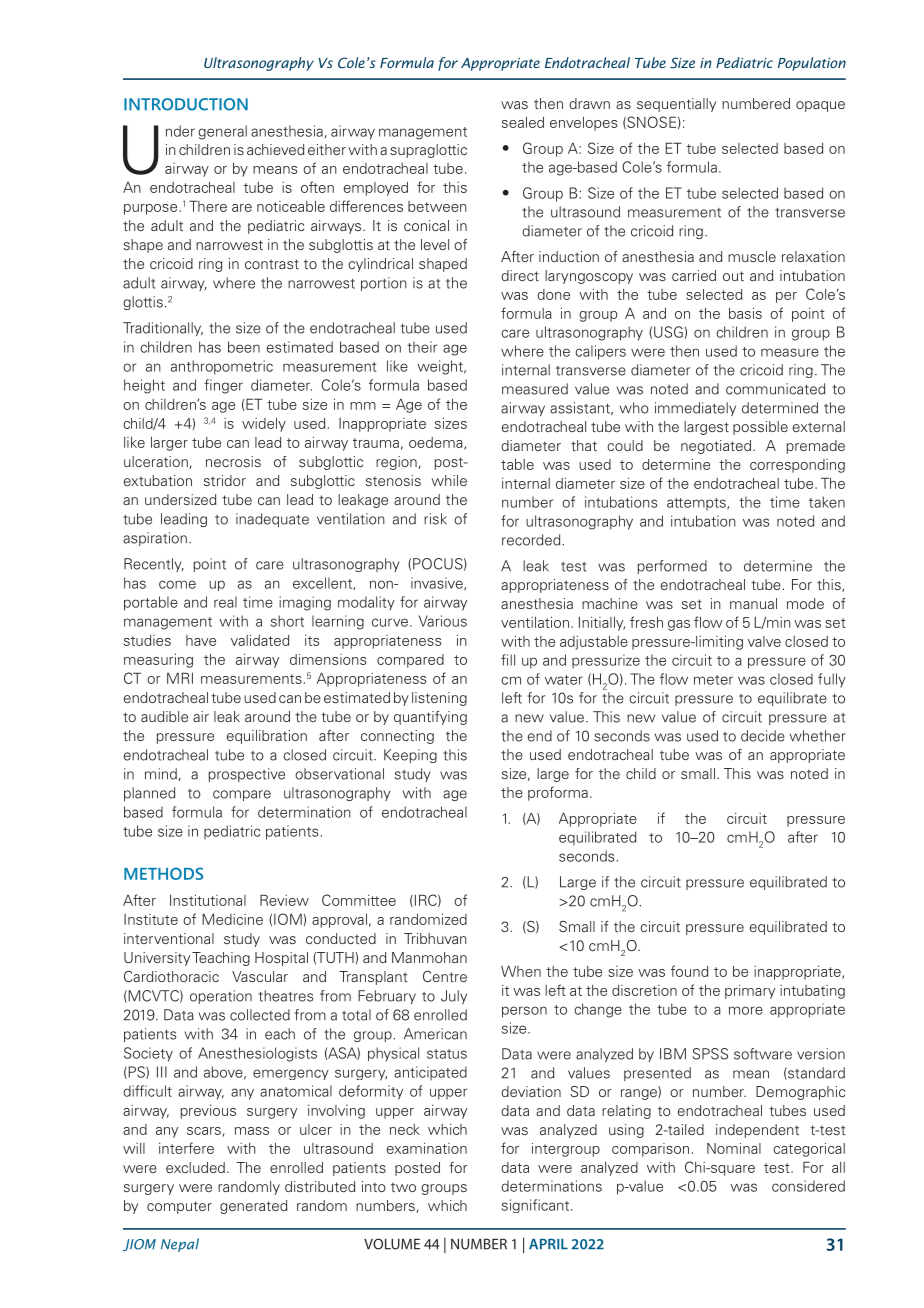 The image size is (924, 1308). What do you see at coordinates (521, 971) in the page?
I see `When` at bounding box center [521, 971].
